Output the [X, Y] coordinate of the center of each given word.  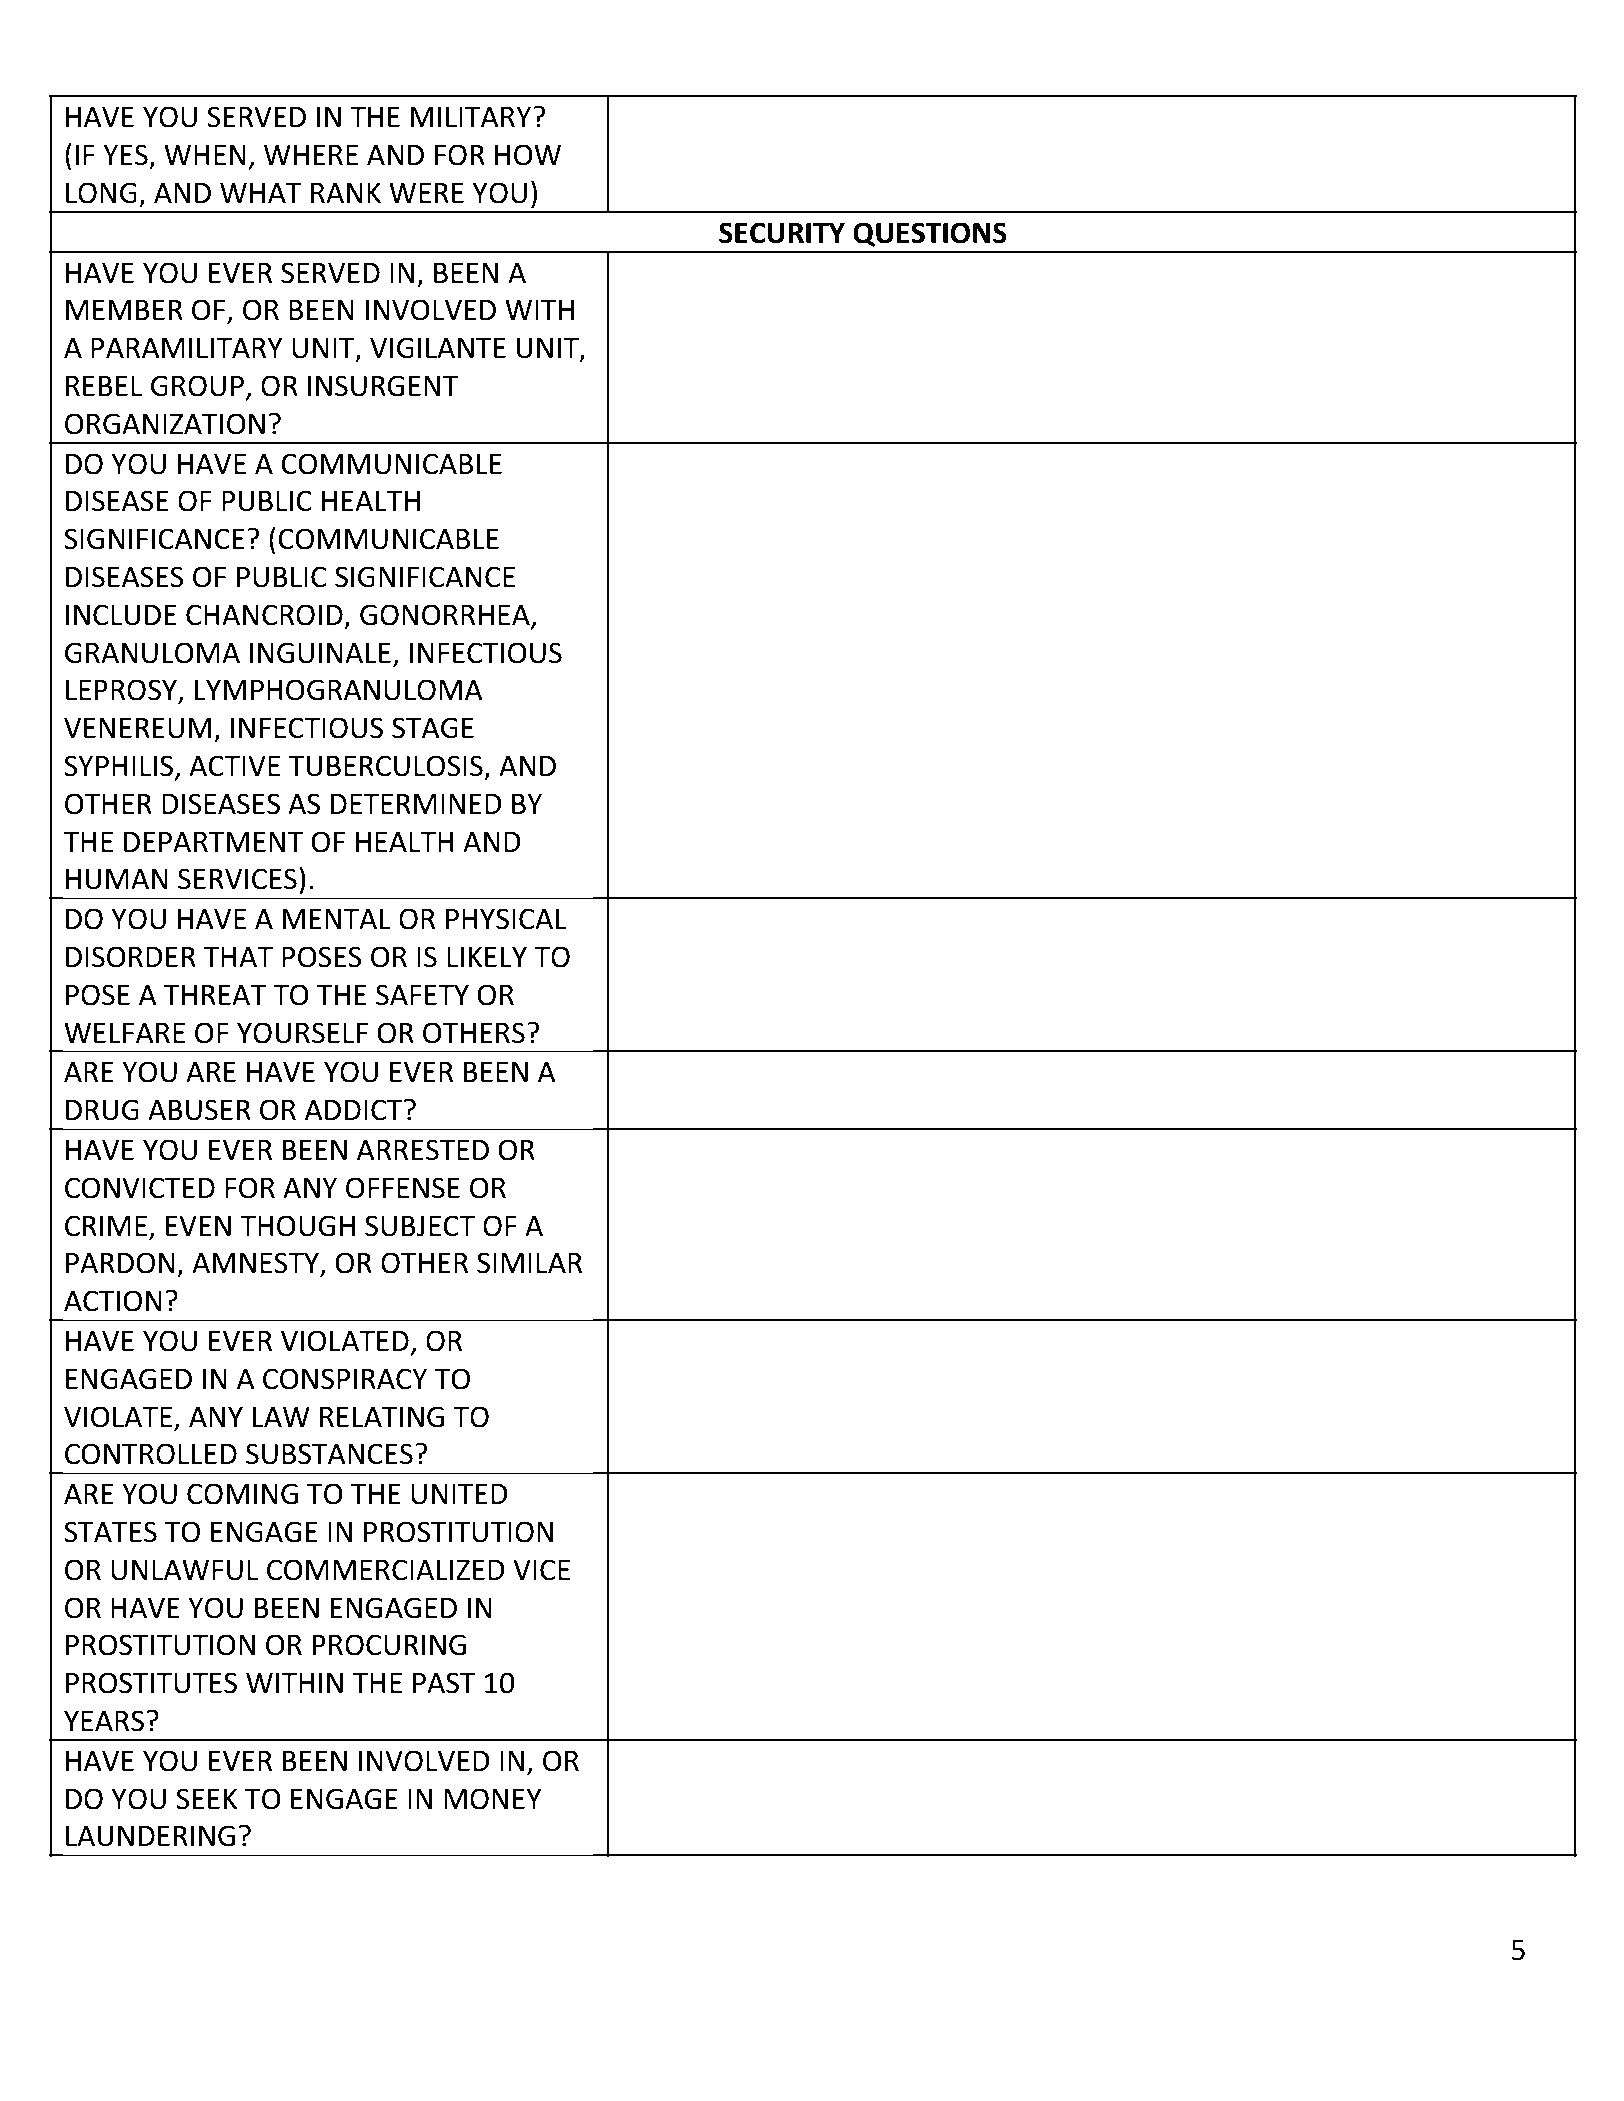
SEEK [206, 1799]
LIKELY [487, 956]
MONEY [493, 1799]
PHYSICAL [506, 919]
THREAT [215, 994]
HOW [528, 155]
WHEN [205, 154]
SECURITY [782, 233]
